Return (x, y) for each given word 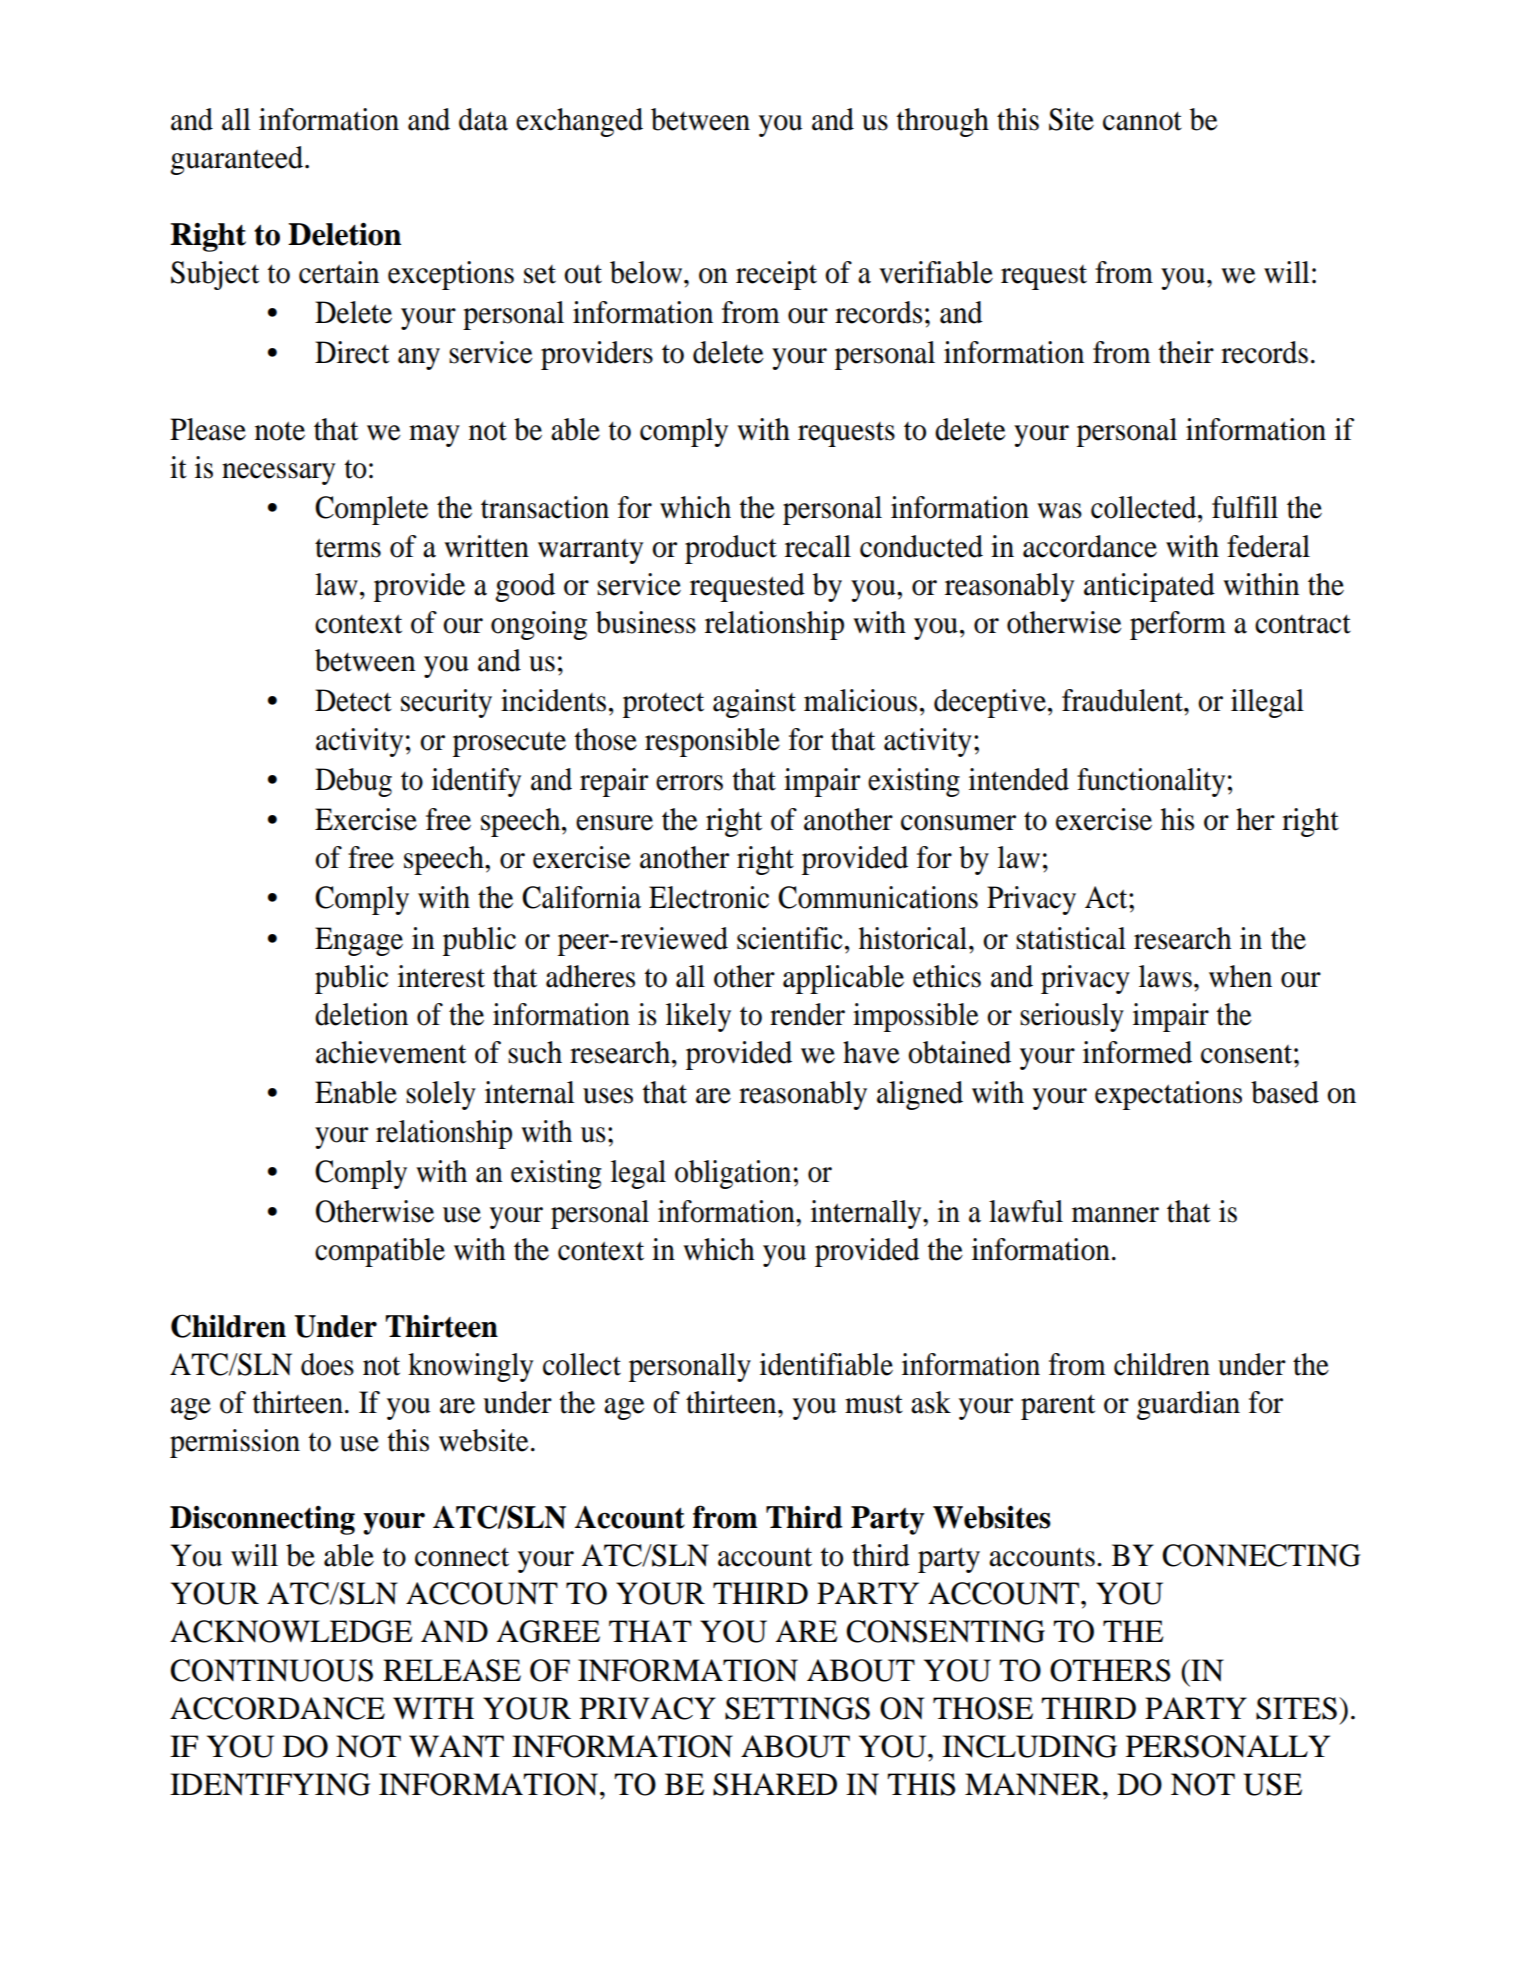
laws (1165, 976)
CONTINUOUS (271, 1670)
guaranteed (238, 160)
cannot (1142, 121)
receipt (776, 275)
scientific (790, 938)
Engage (359, 941)
